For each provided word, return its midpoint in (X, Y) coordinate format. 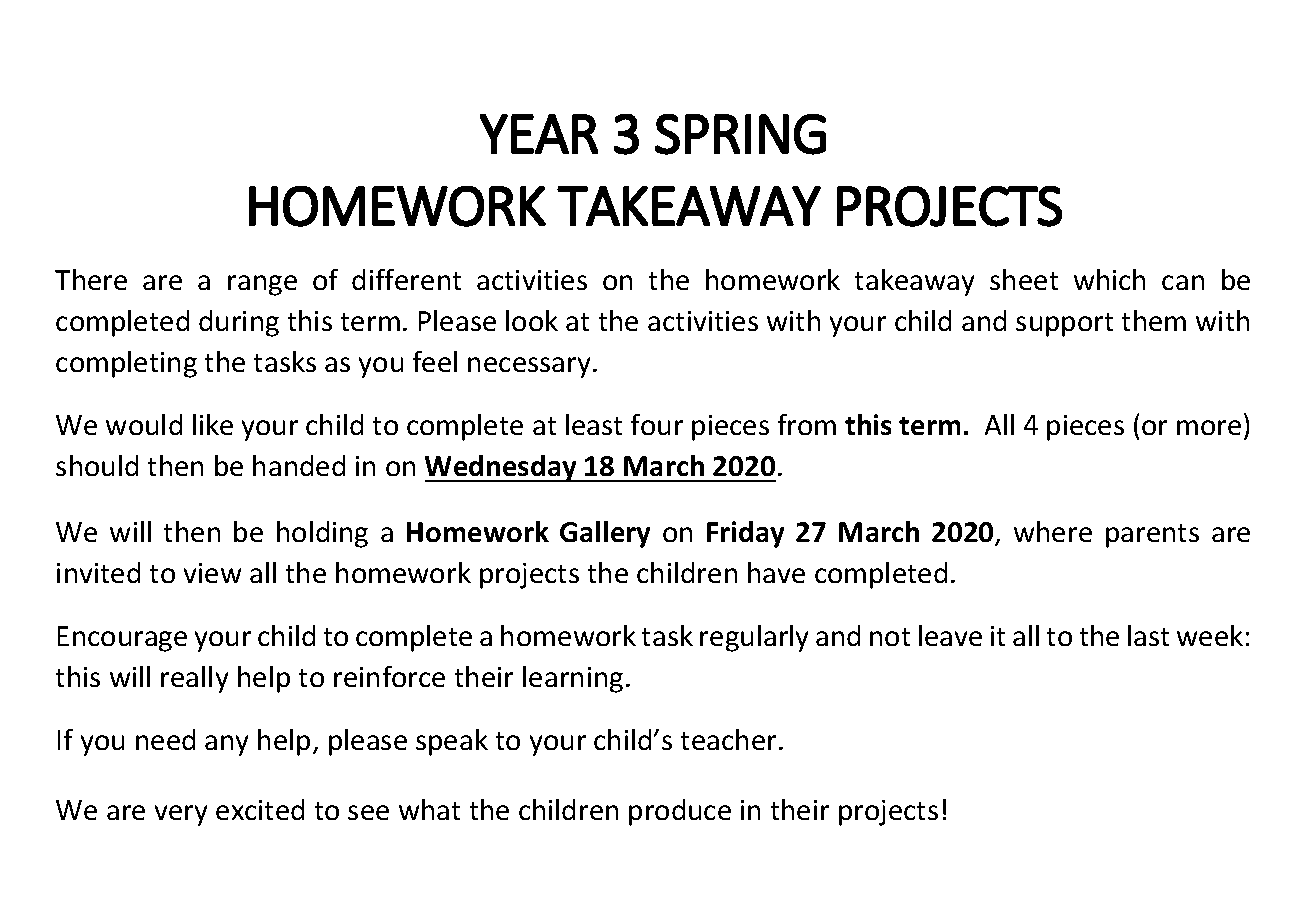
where (1053, 531)
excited (260, 809)
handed (299, 465)
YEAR (539, 134)
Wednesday (502, 468)
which (1109, 279)
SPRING (740, 134)
